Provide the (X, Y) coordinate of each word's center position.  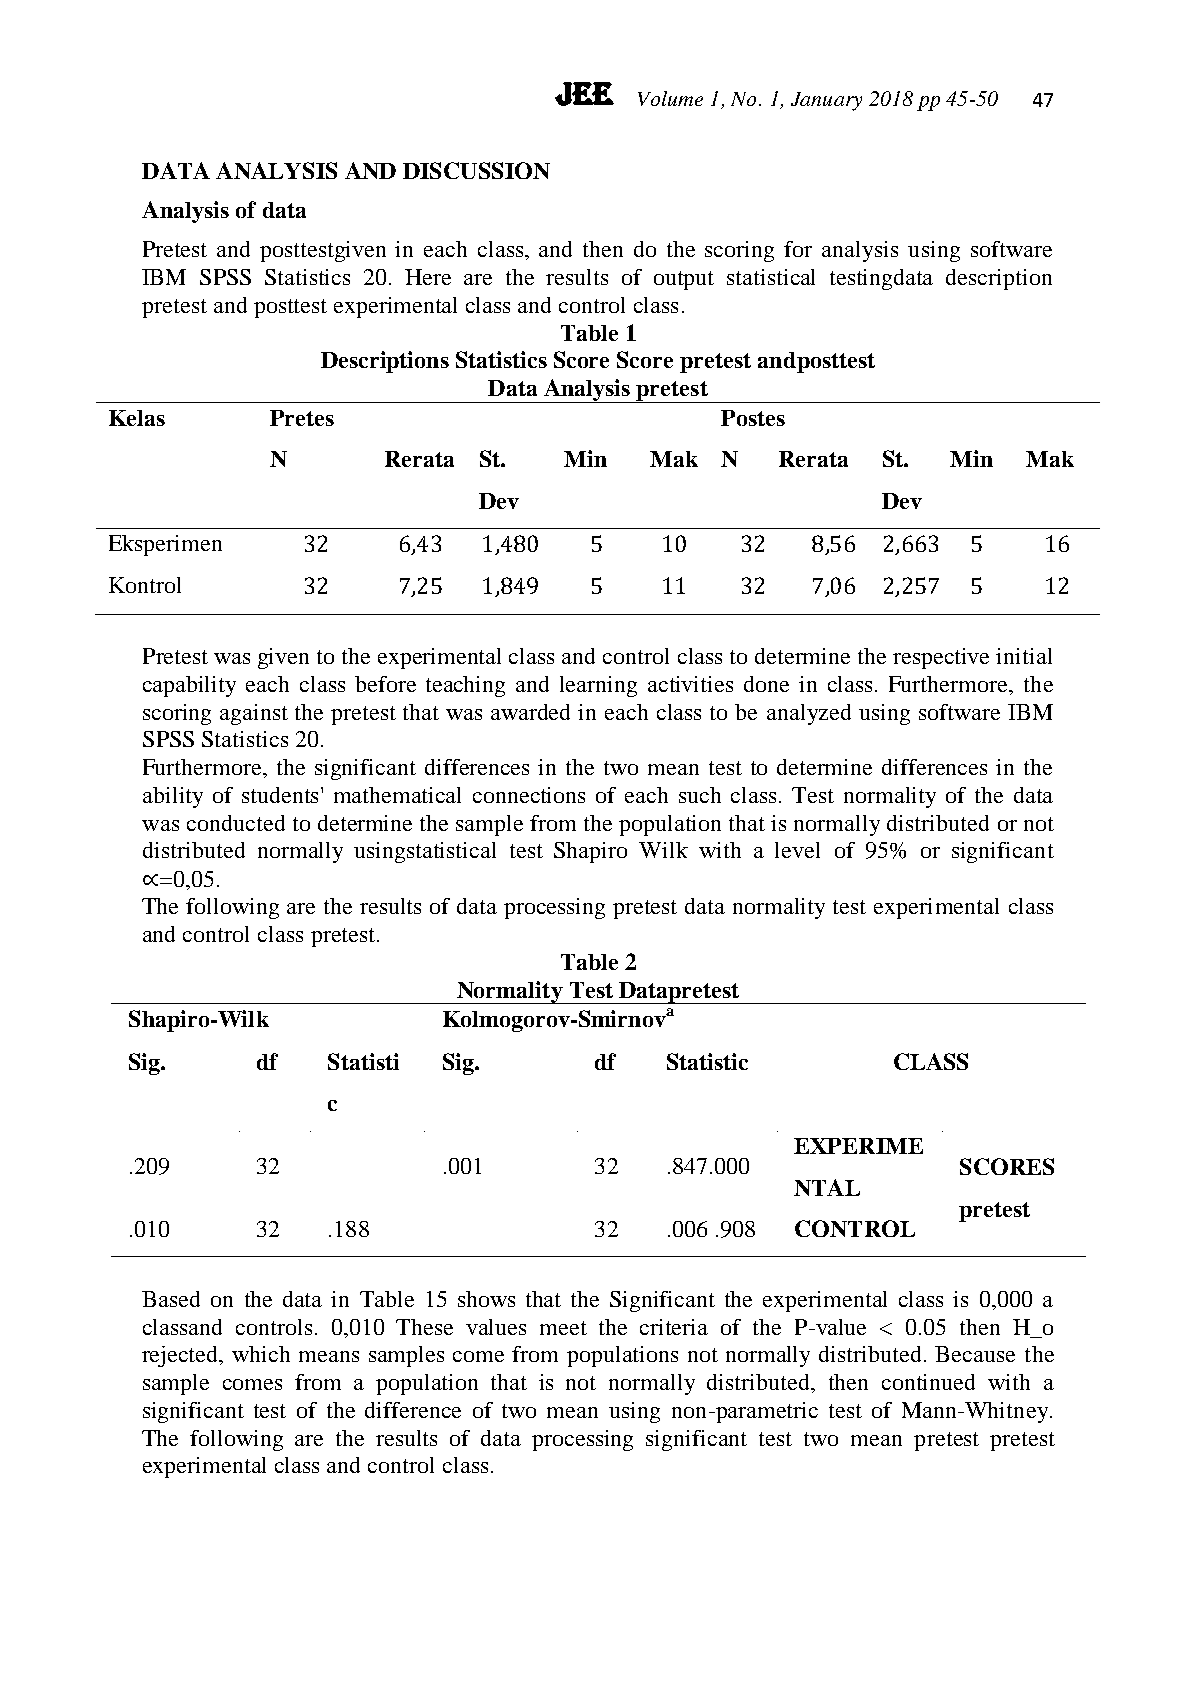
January (826, 101)
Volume (670, 98)
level (797, 850)
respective (941, 658)
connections (529, 795)
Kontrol (145, 585)
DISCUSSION (476, 170)
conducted (236, 823)
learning (598, 686)
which (261, 1354)
